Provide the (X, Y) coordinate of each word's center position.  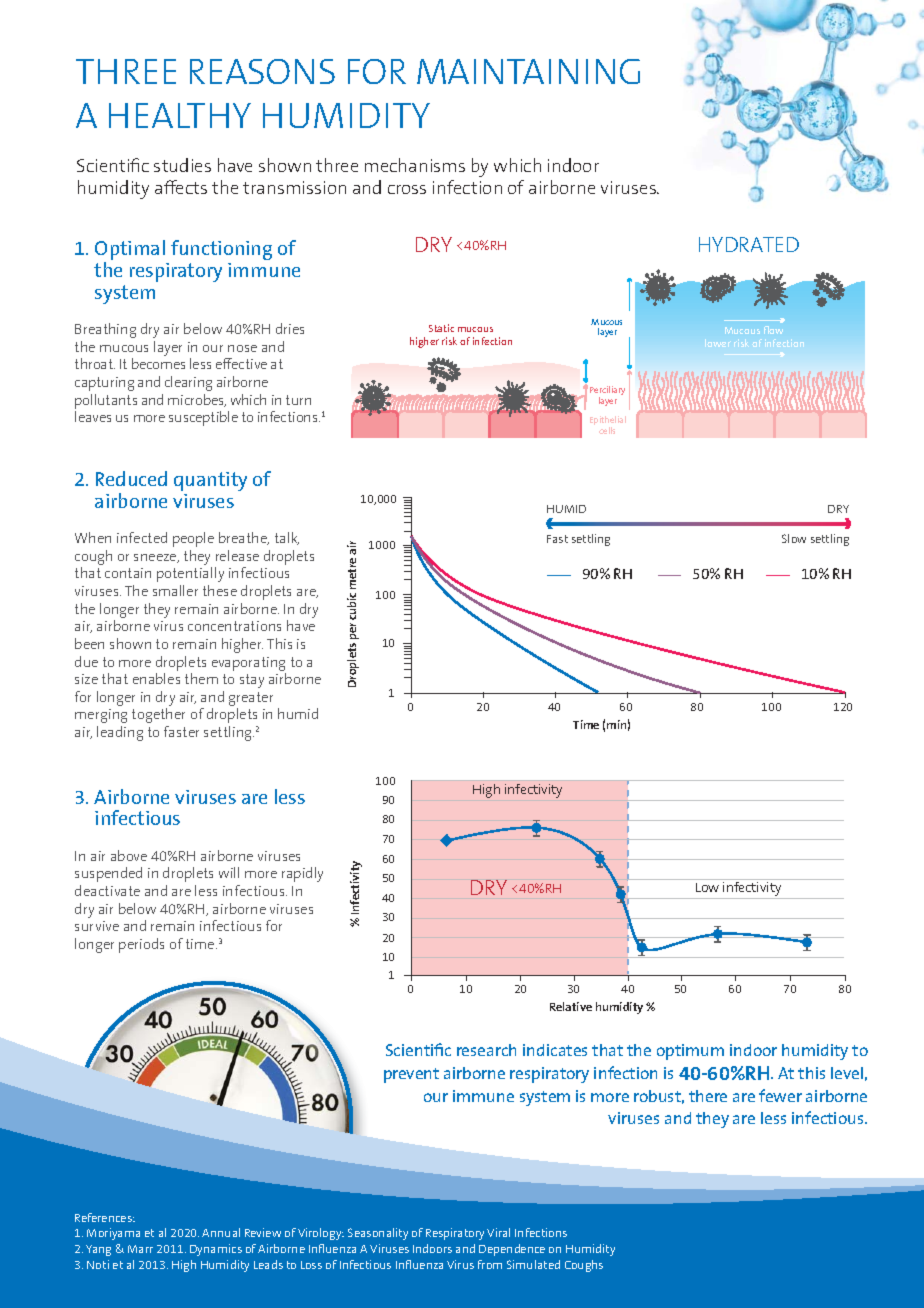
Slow (794, 538)
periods (141, 945)
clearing (188, 383)
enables (156, 678)
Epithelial (608, 422)
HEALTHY (180, 115)
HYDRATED (749, 244)
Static (441, 328)
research (486, 1050)
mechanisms (415, 165)
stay (252, 681)
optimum (690, 1052)
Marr (140, 1249)
